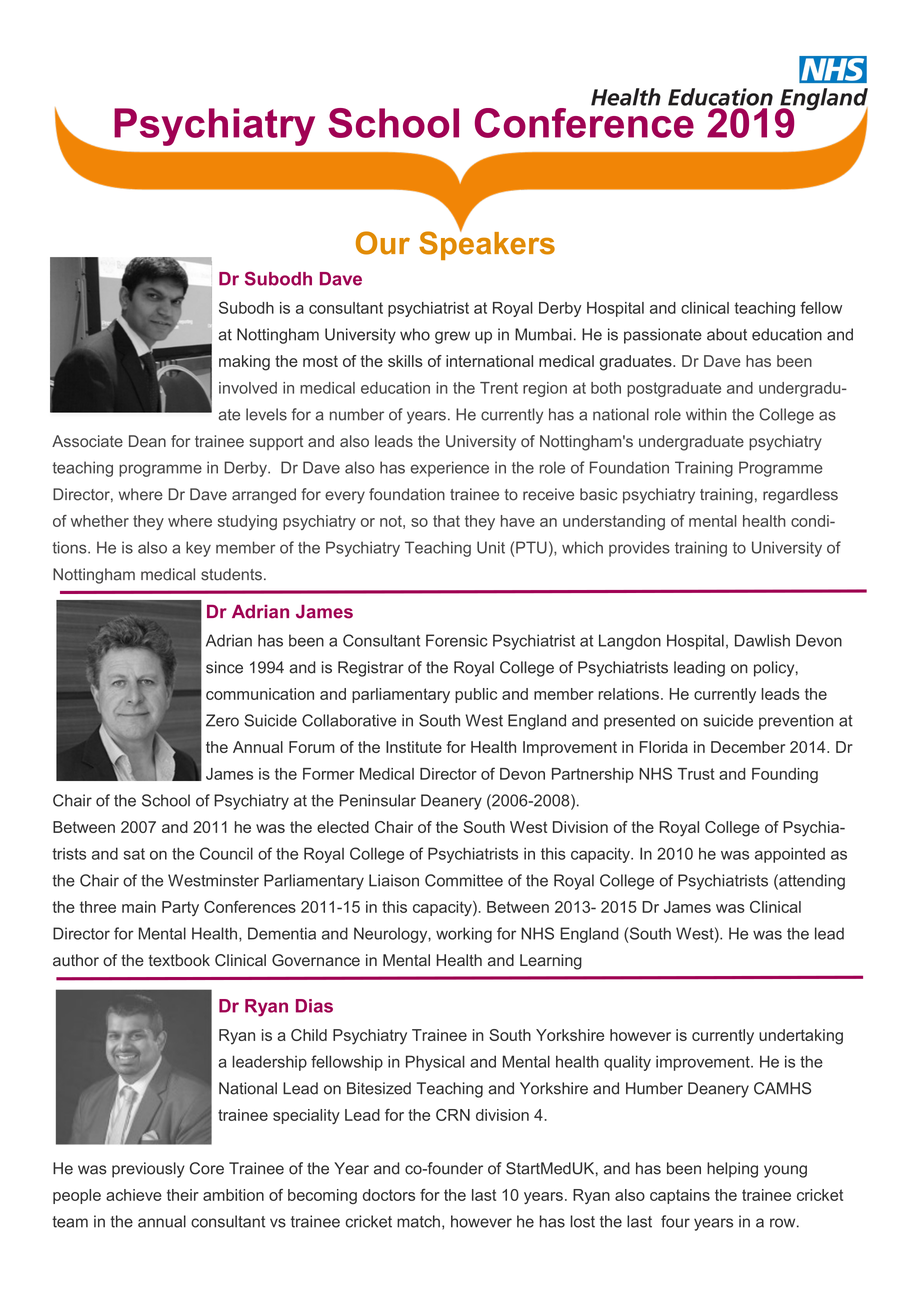  I want to click on key, so click(198, 549).
